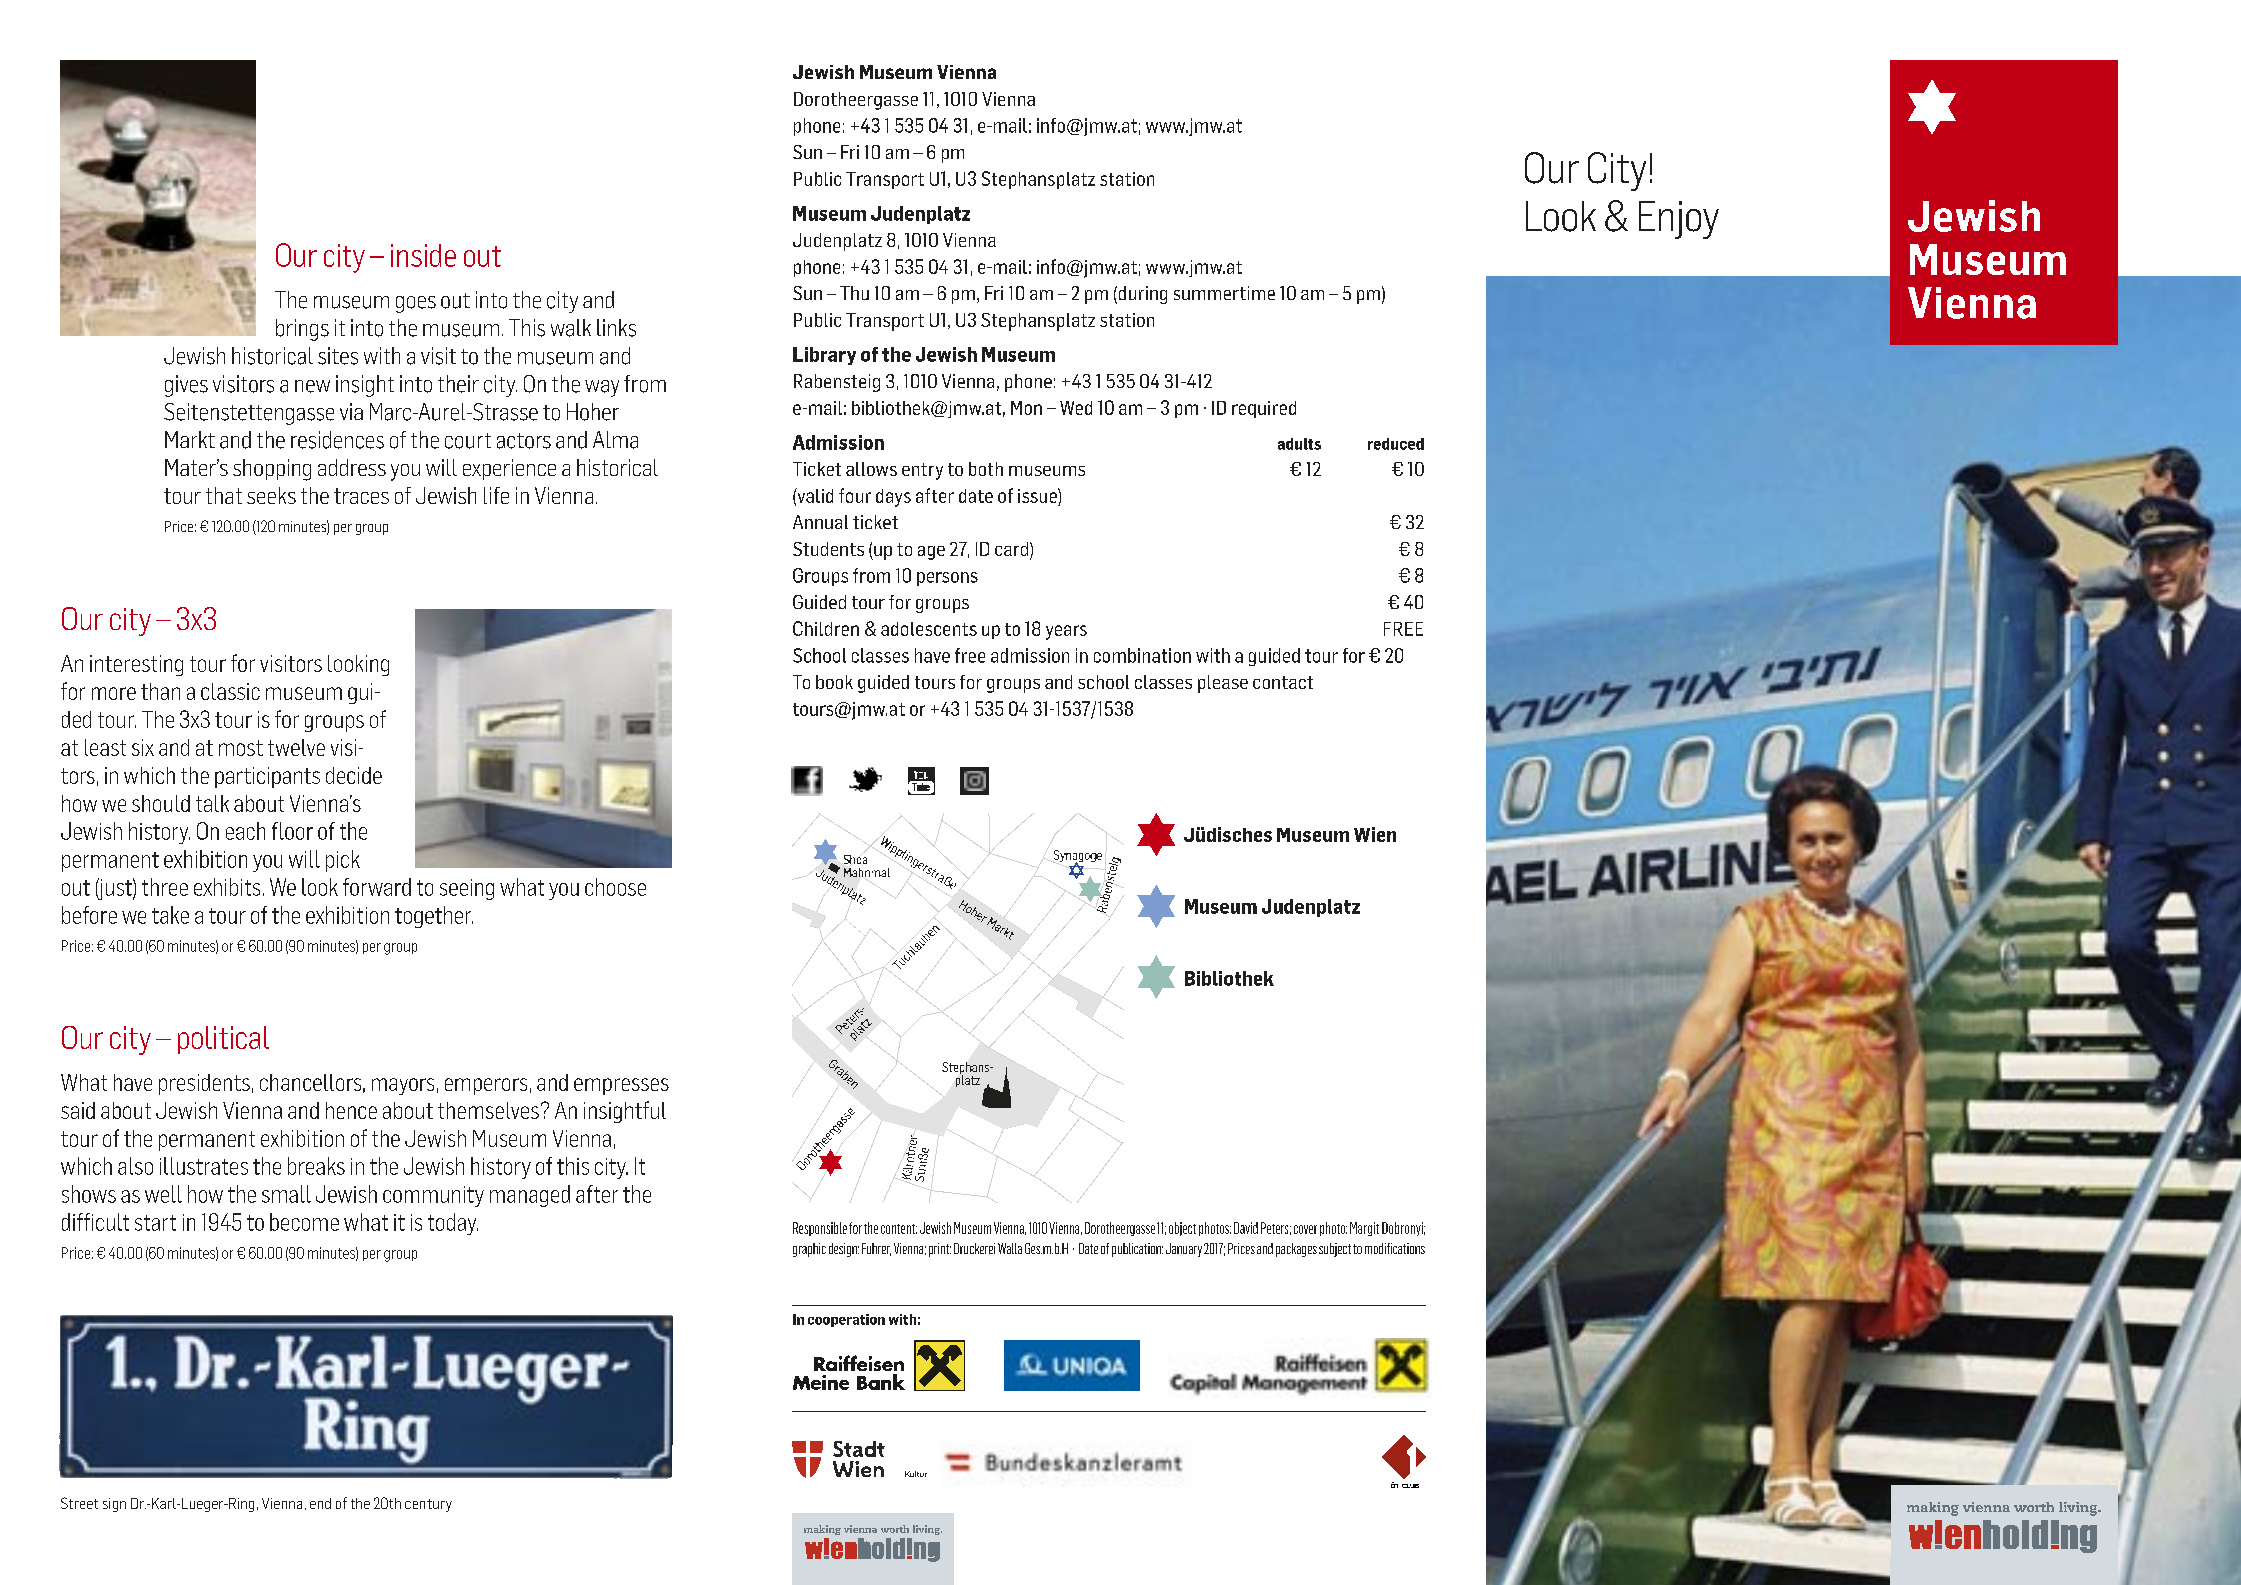 The width and height of the screenshot is (2241, 1585). I want to click on choose, so click(615, 887).
